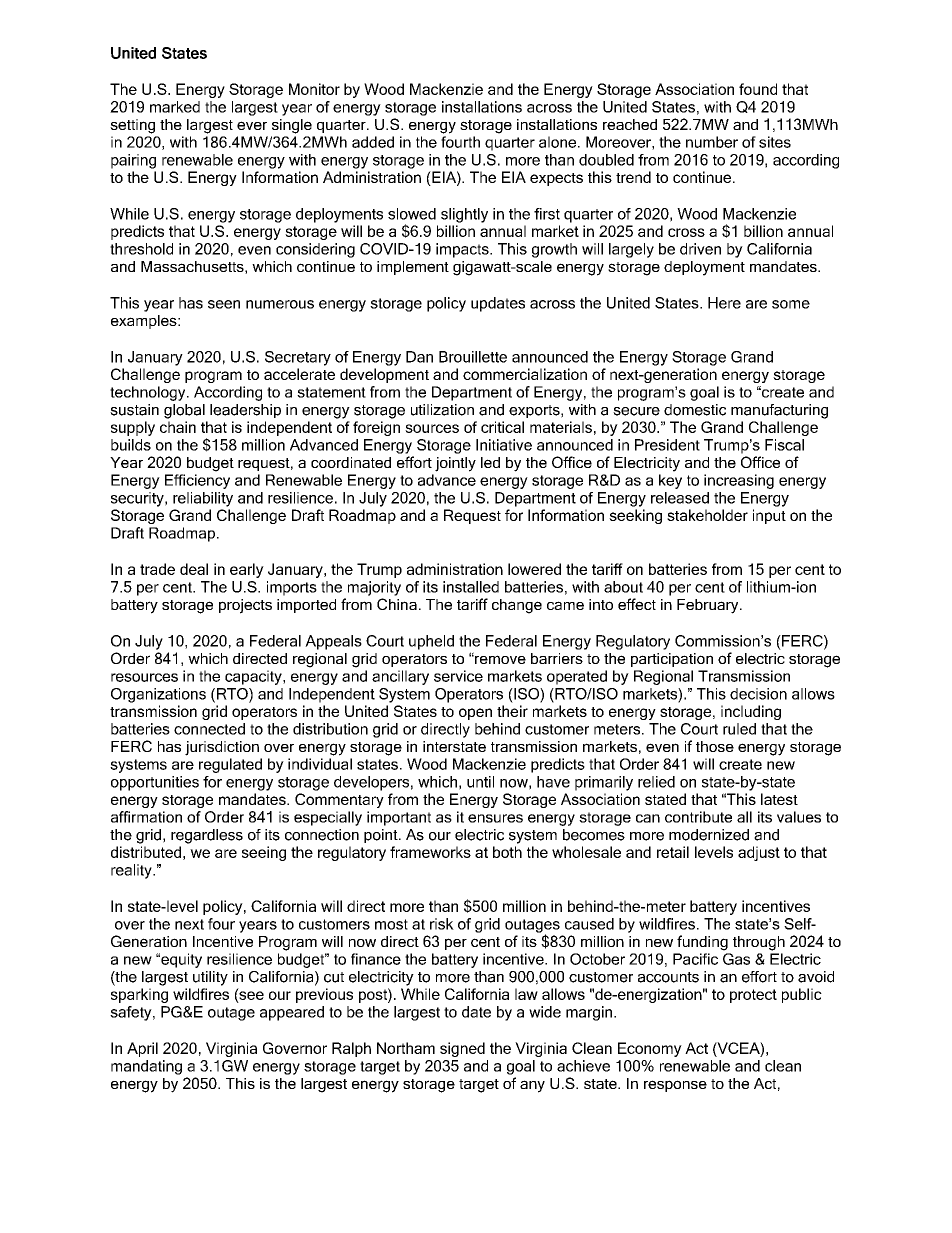  Describe the element at coordinates (146, 1067) in the screenshot. I see `mandating` at that location.
